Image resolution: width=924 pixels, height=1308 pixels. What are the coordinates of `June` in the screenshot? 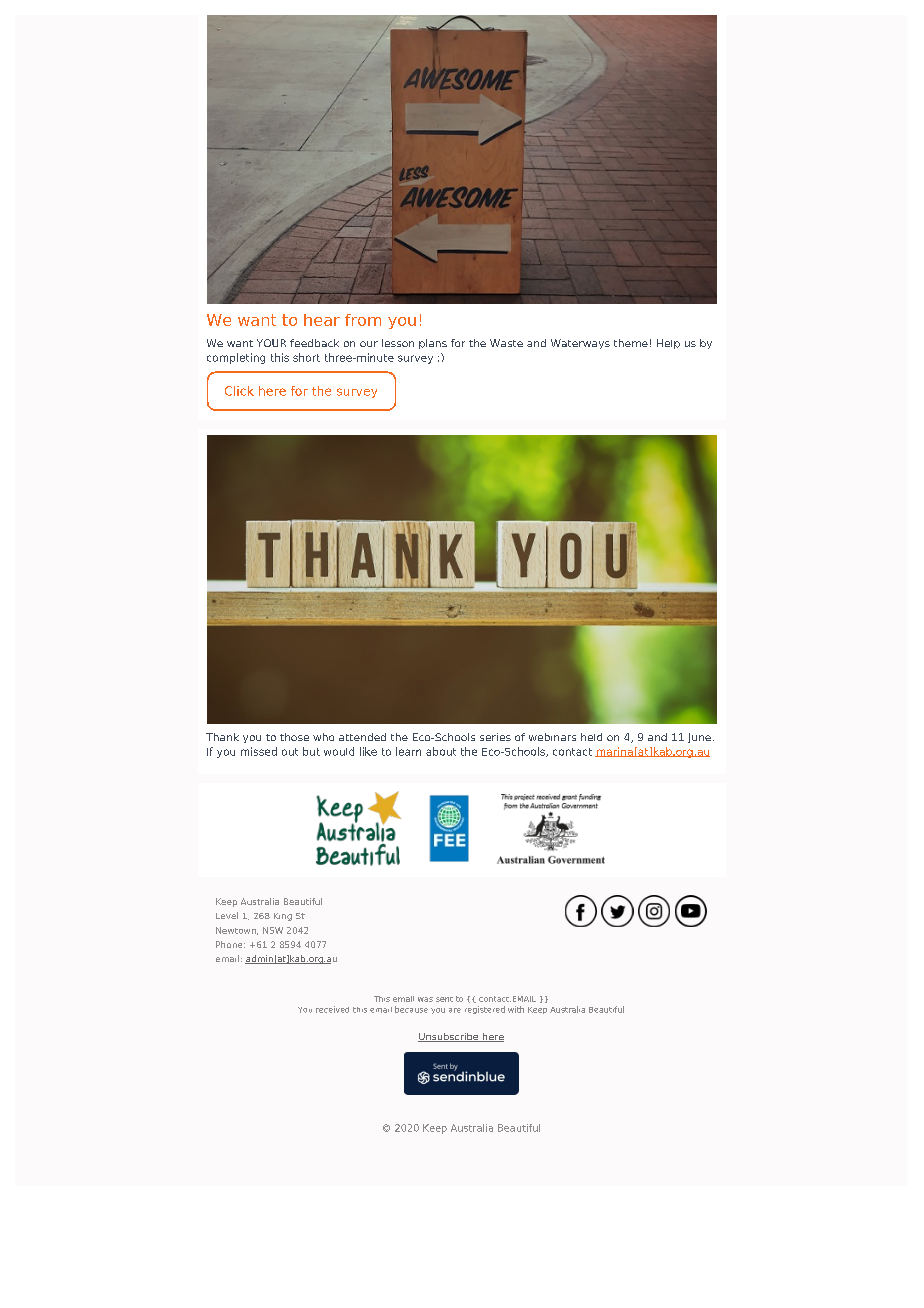 It's located at (699, 738).
